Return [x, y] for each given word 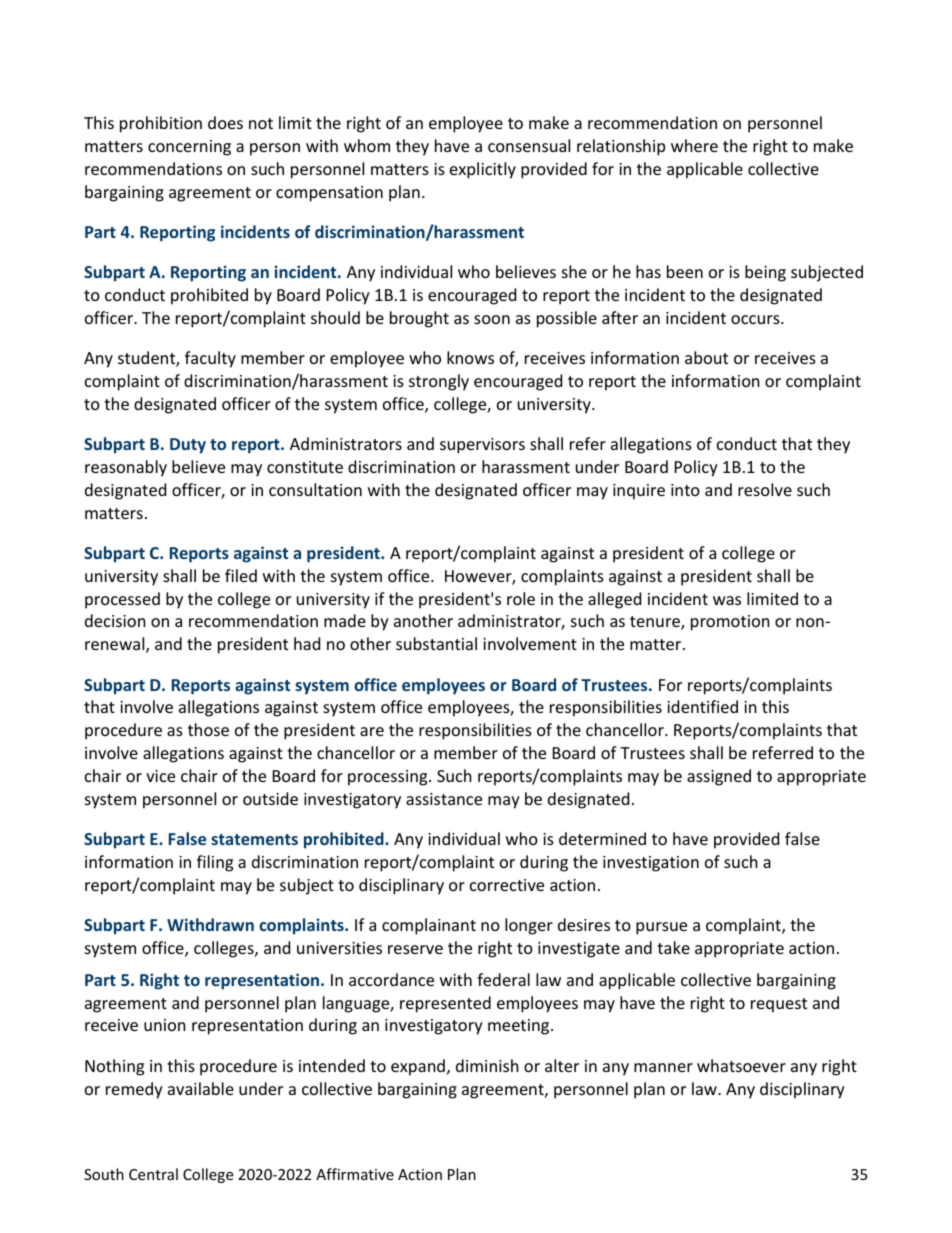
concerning [189, 148]
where [694, 145]
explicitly [483, 170]
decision [115, 620]
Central [153, 1174]
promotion [730, 623]
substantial [436, 643]
